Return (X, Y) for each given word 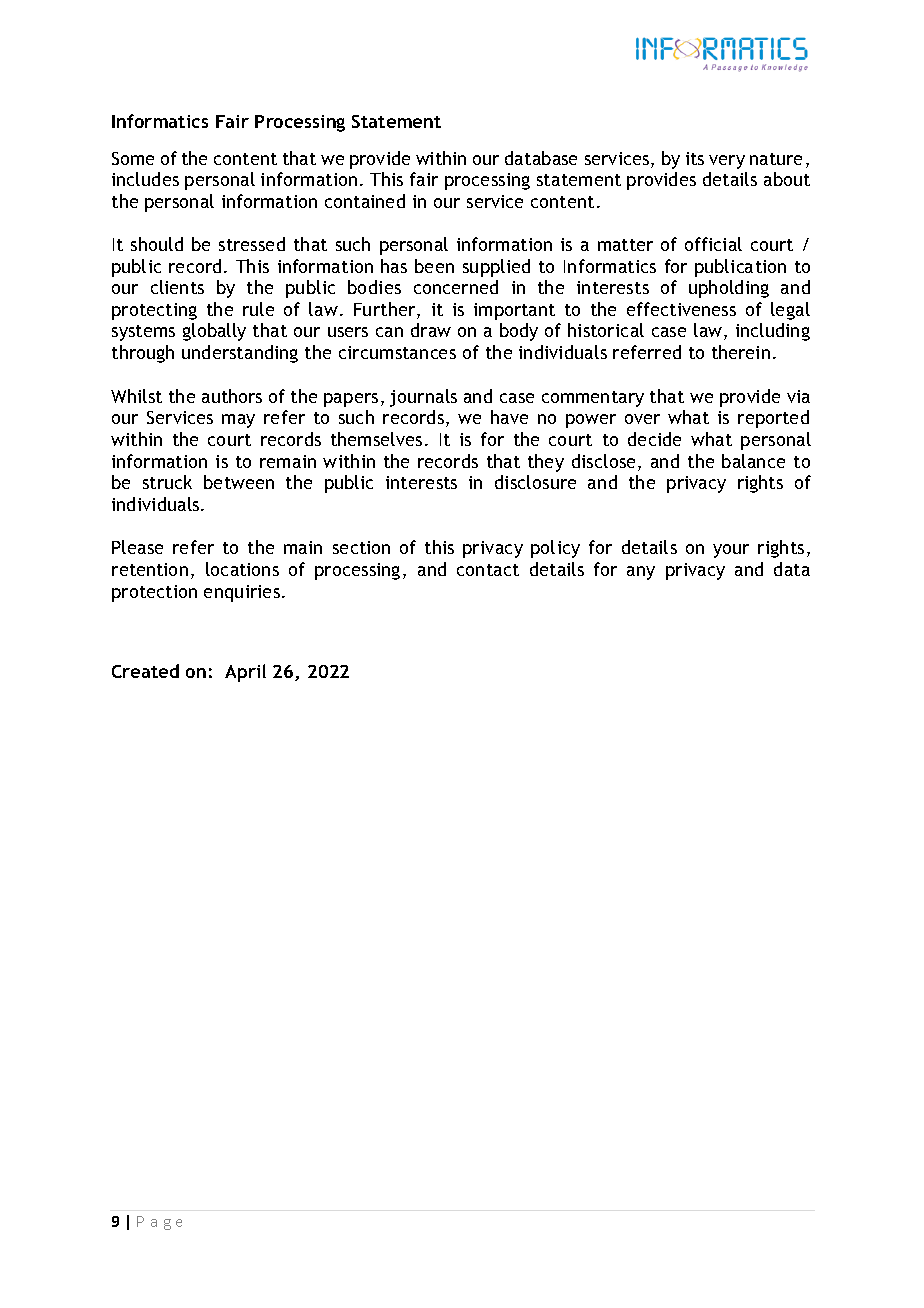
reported (773, 419)
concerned (456, 287)
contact (488, 570)
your (731, 551)
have (509, 417)
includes (145, 179)
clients (177, 287)
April (245, 673)
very (727, 162)
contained (365, 201)
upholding (729, 289)
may (238, 421)
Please (137, 547)
